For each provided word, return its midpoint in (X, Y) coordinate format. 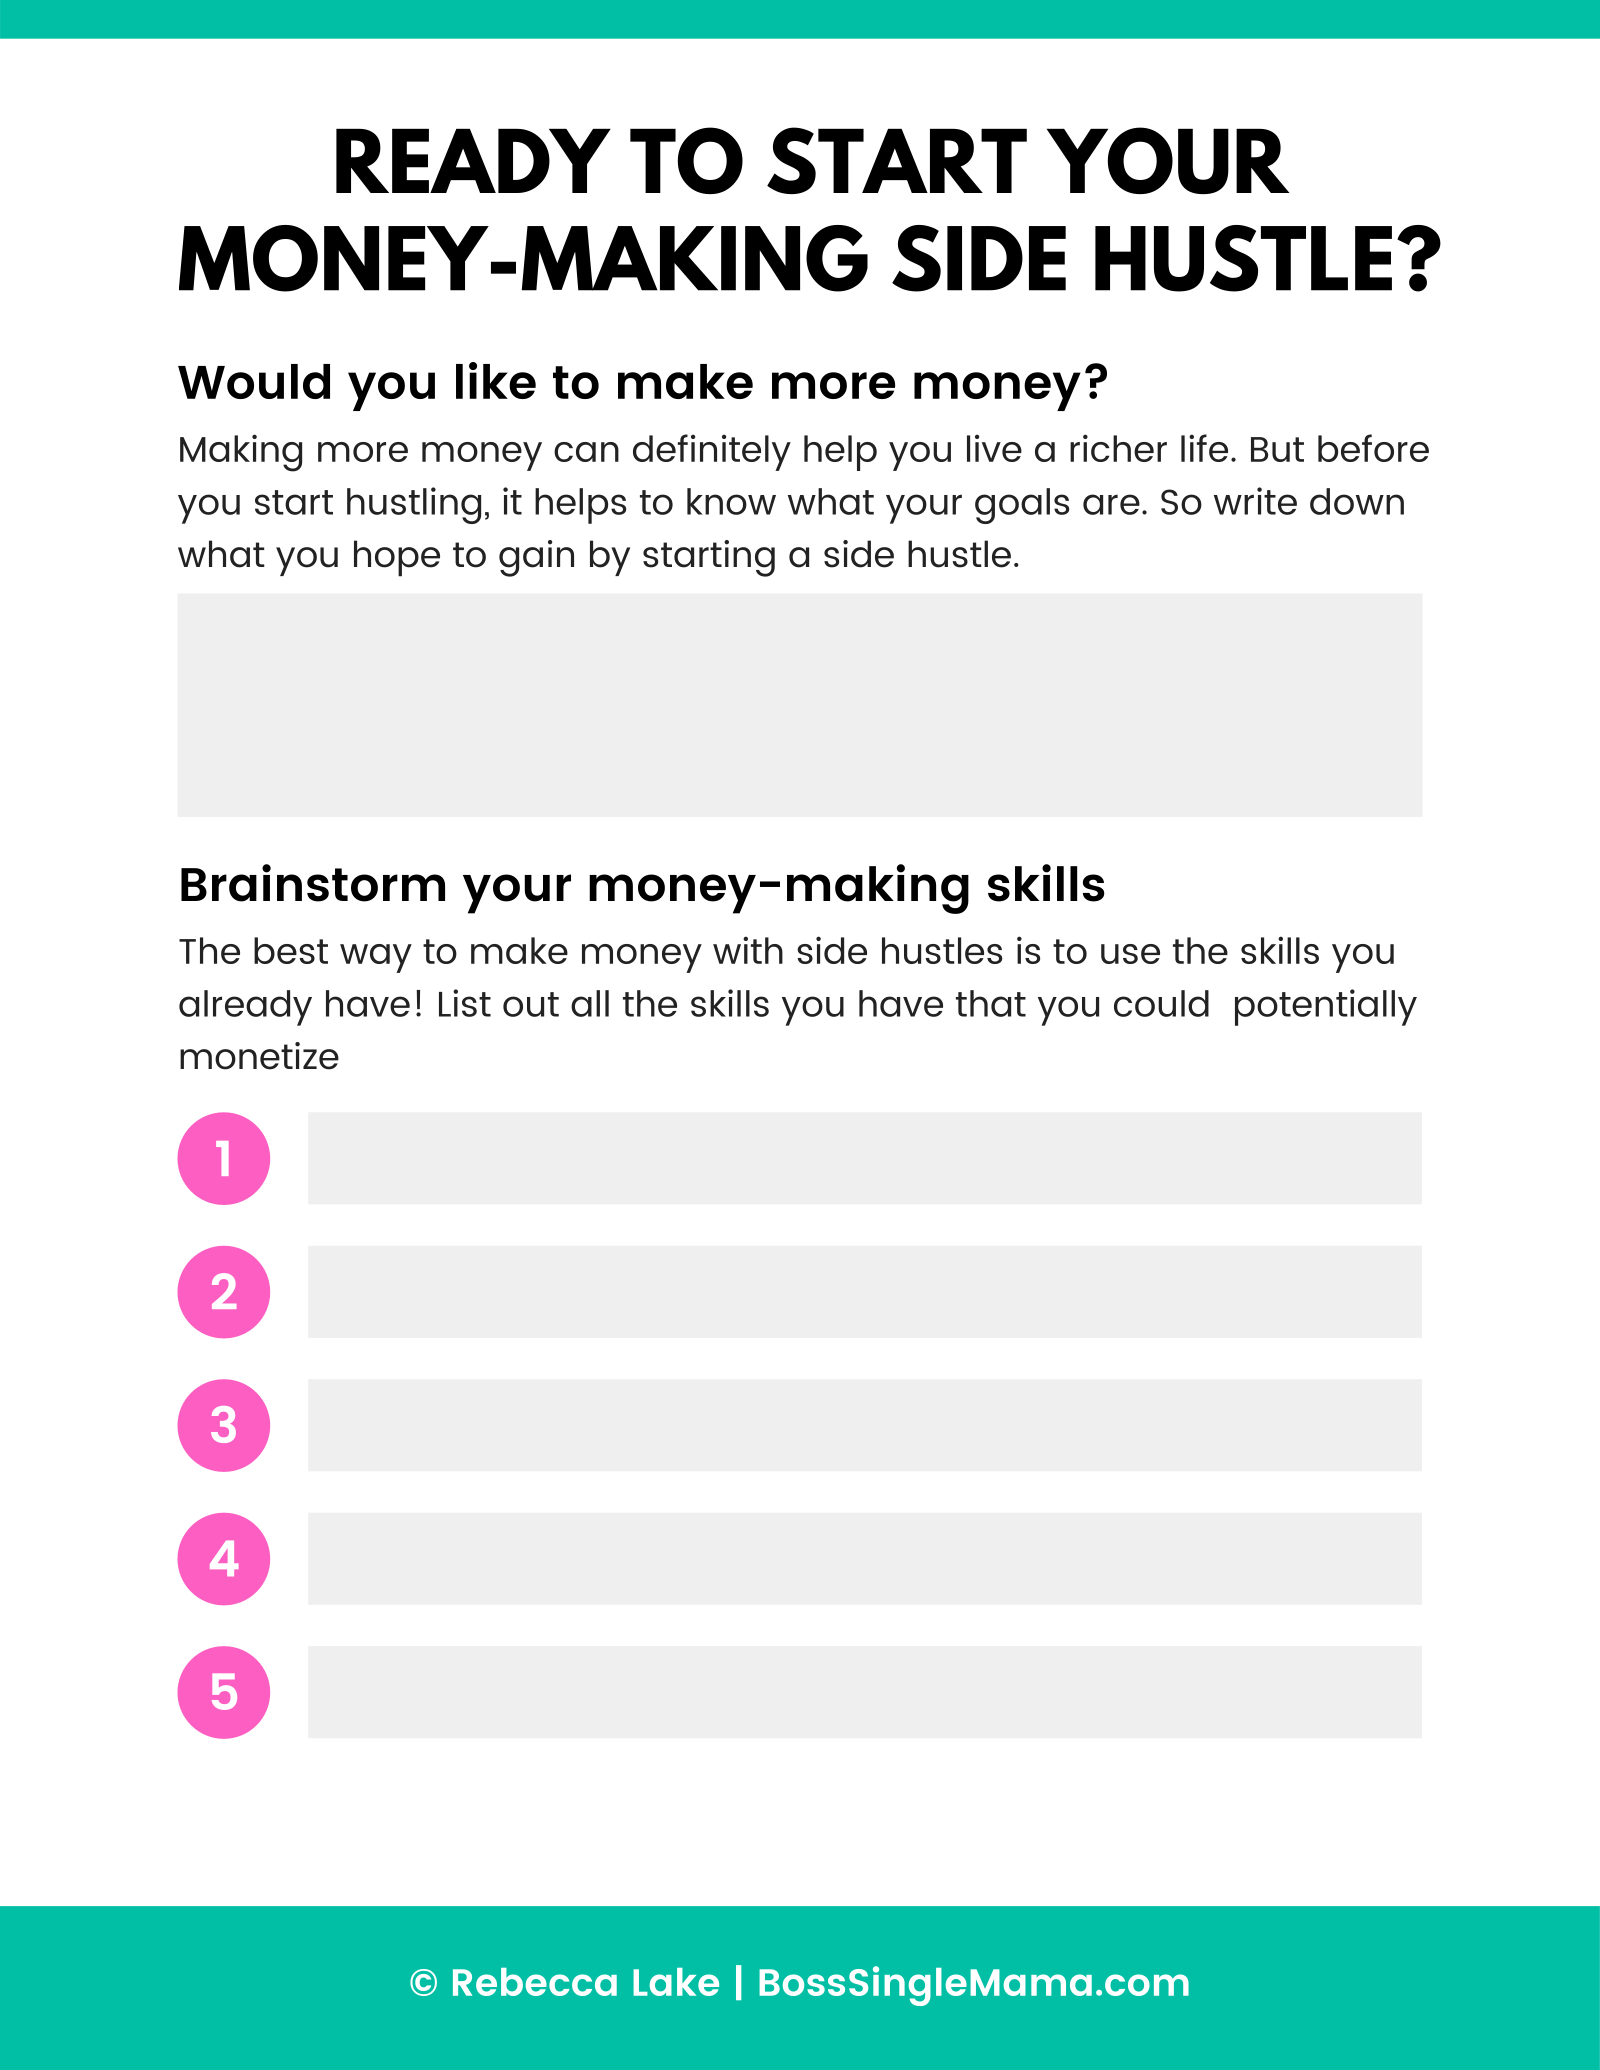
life (1204, 448)
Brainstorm (313, 883)
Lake (676, 1982)
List (465, 1003)
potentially (1326, 1007)
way (376, 958)
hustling (414, 505)
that (991, 1003)
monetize (259, 1056)
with (748, 950)
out (531, 1004)
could (1161, 1003)
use (1130, 954)
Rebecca (535, 1982)
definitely (712, 452)
